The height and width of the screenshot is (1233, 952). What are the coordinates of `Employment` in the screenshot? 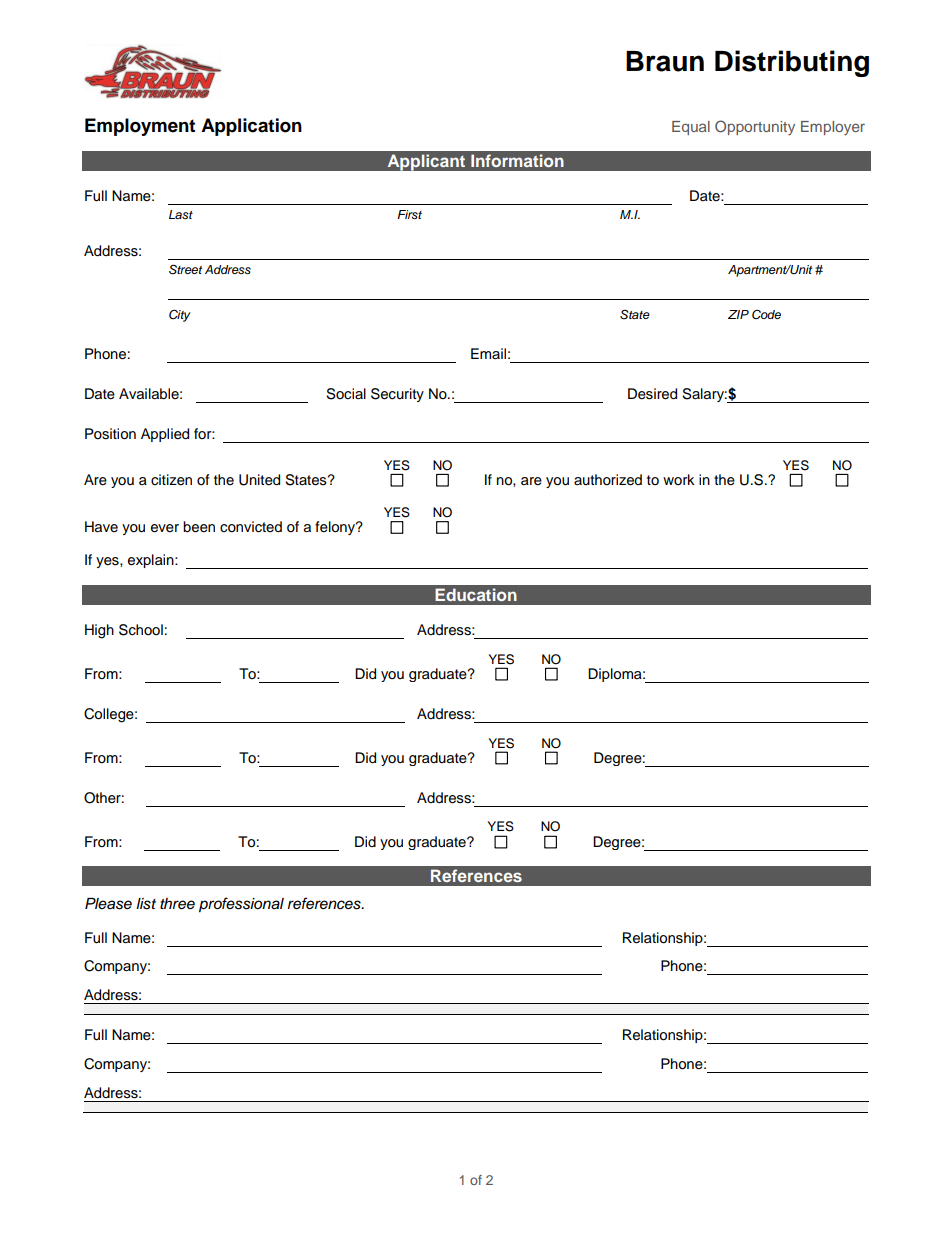 It's located at (140, 127).
